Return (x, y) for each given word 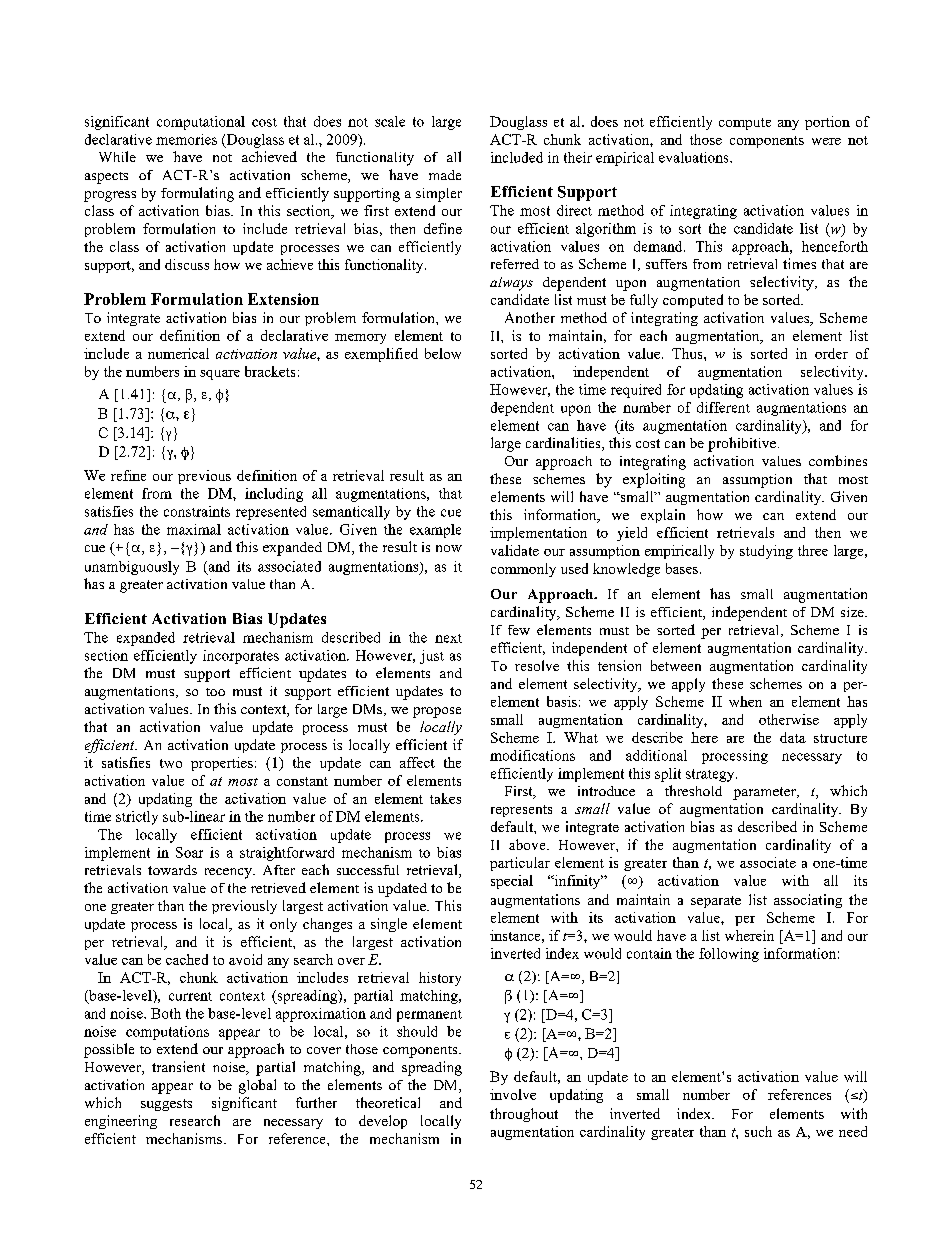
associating (808, 901)
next (448, 638)
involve (513, 1094)
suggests (166, 1105)
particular (520, 864)
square (220, 375)
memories (186, 139)
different (723, 407)
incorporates (241, 657)
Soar (189, 852)
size (853, 612)
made (445, 175)
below (443, 353)
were (826, 141)
